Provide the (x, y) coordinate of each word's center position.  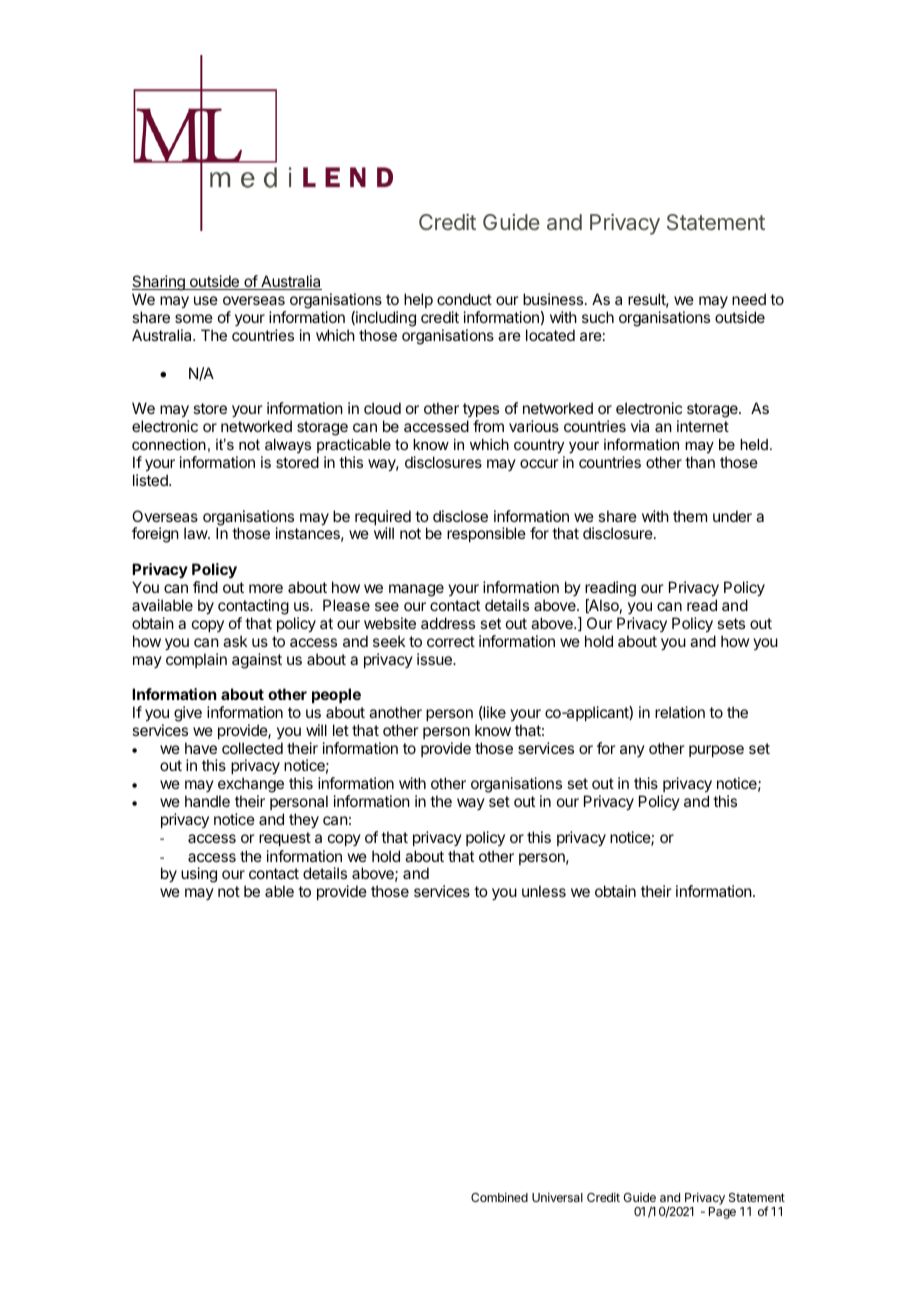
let (341, 730)
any (632, 751)
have (201, 748)
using (199, 875)
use (206, 300)
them (690, 516)
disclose (460, 516)
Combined (499, 1197)
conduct (464, 299)
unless (544, 891)
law (196, 533)
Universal (557, 1197)
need (749, 299)
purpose (716, 751)
